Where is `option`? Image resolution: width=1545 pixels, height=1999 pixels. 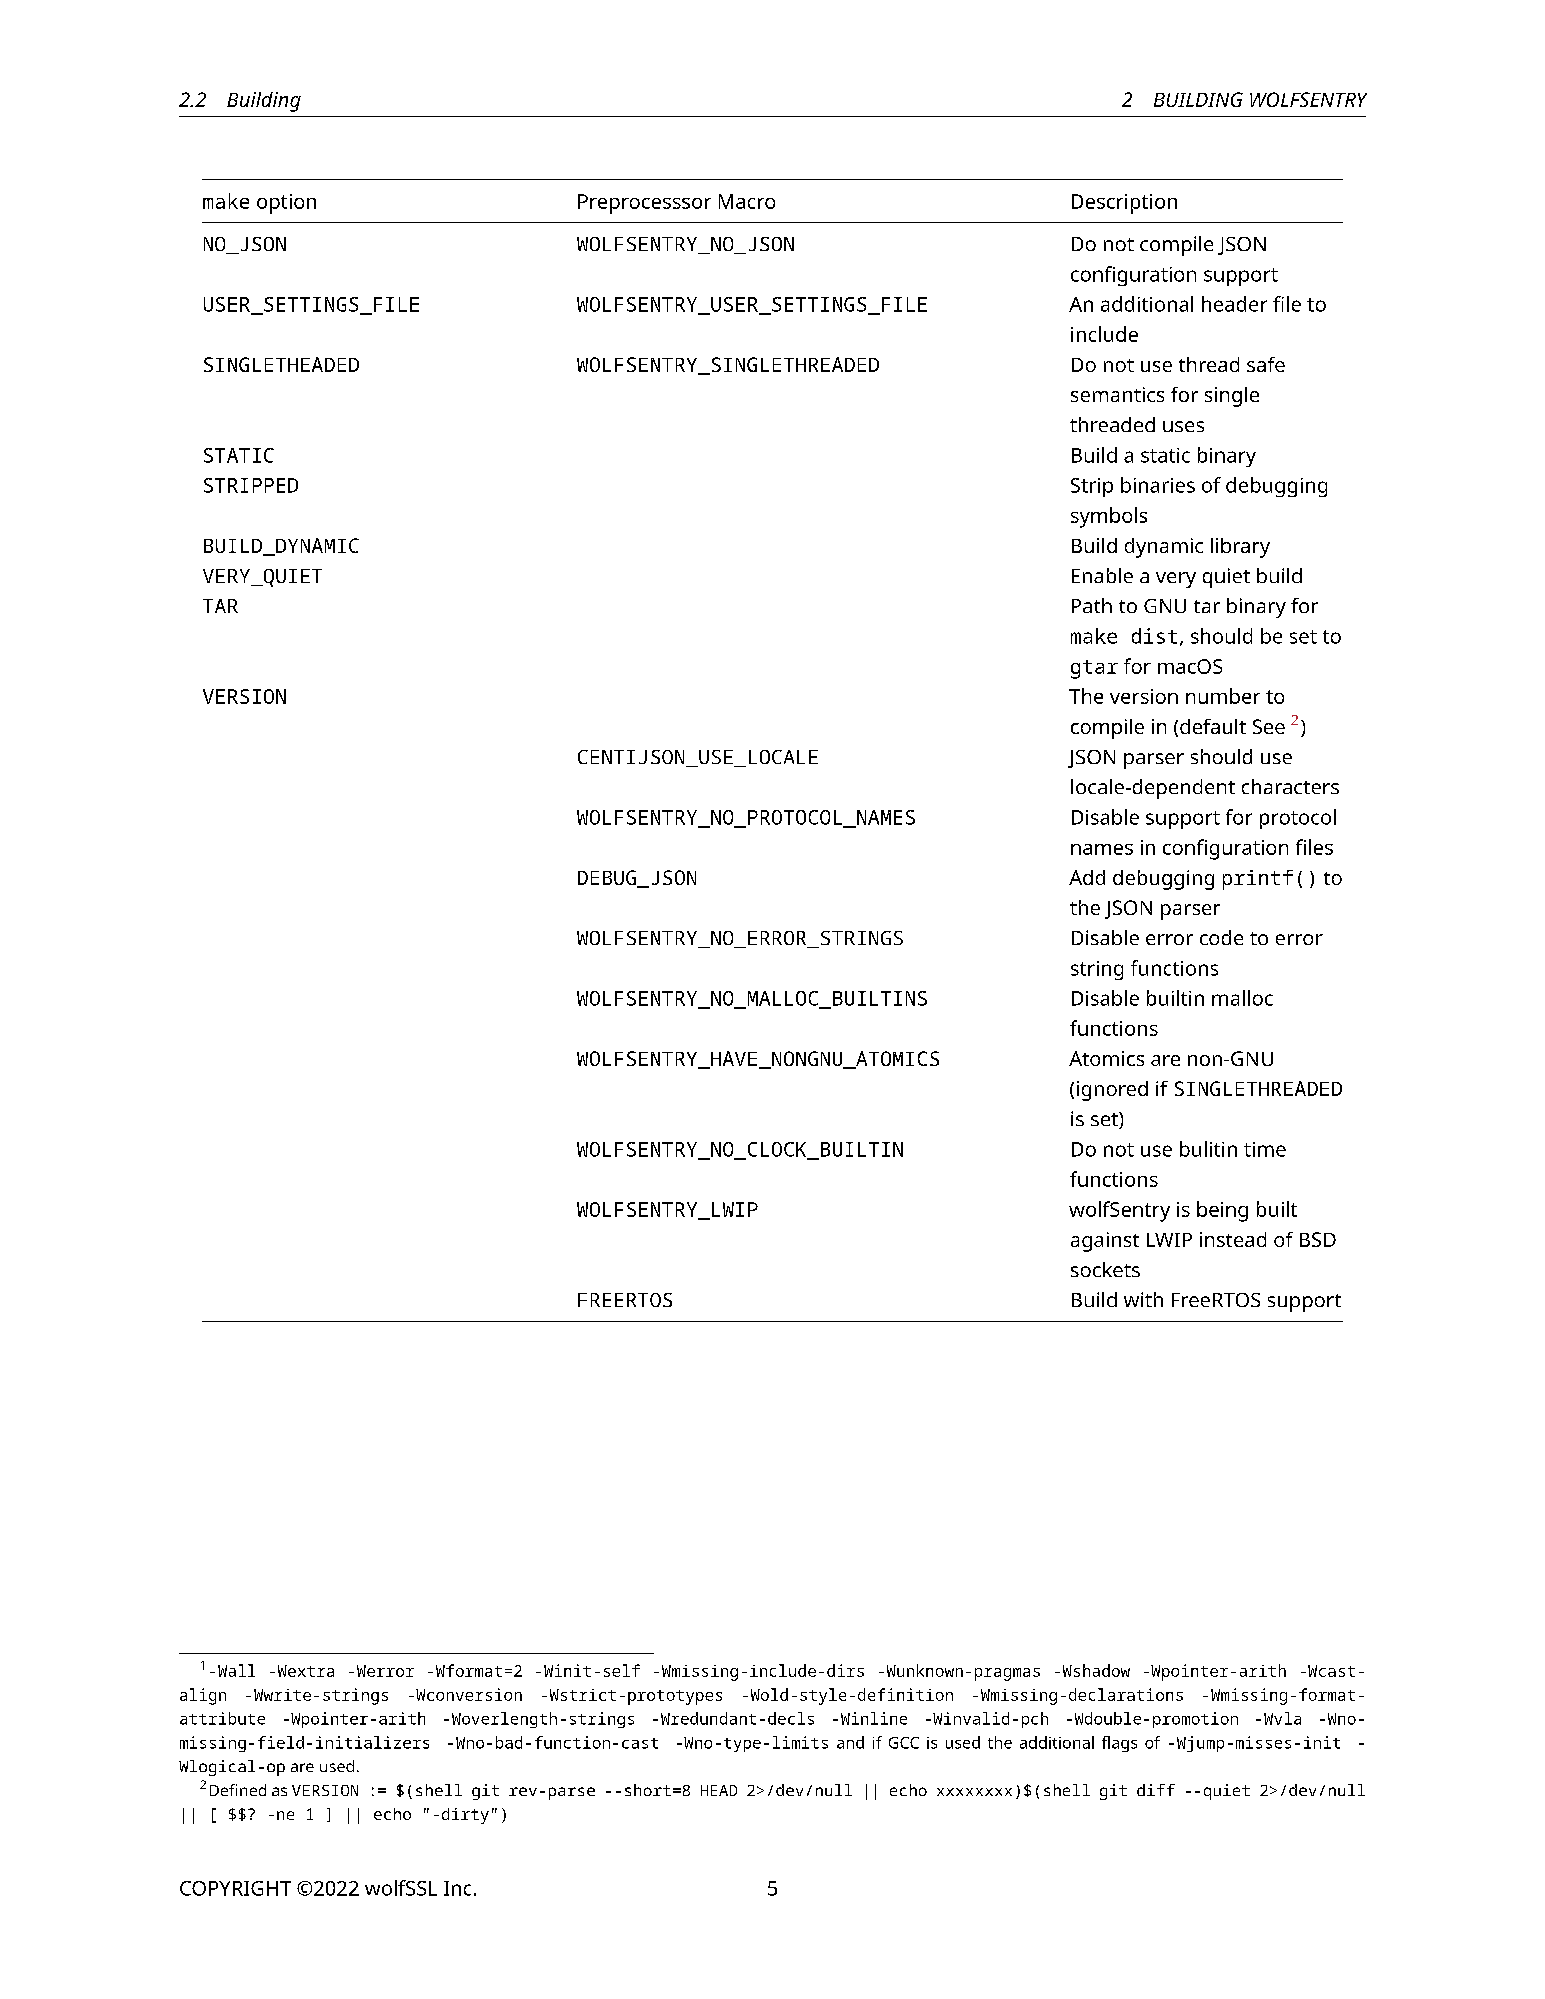 option is located at coordinates (286, 204).
